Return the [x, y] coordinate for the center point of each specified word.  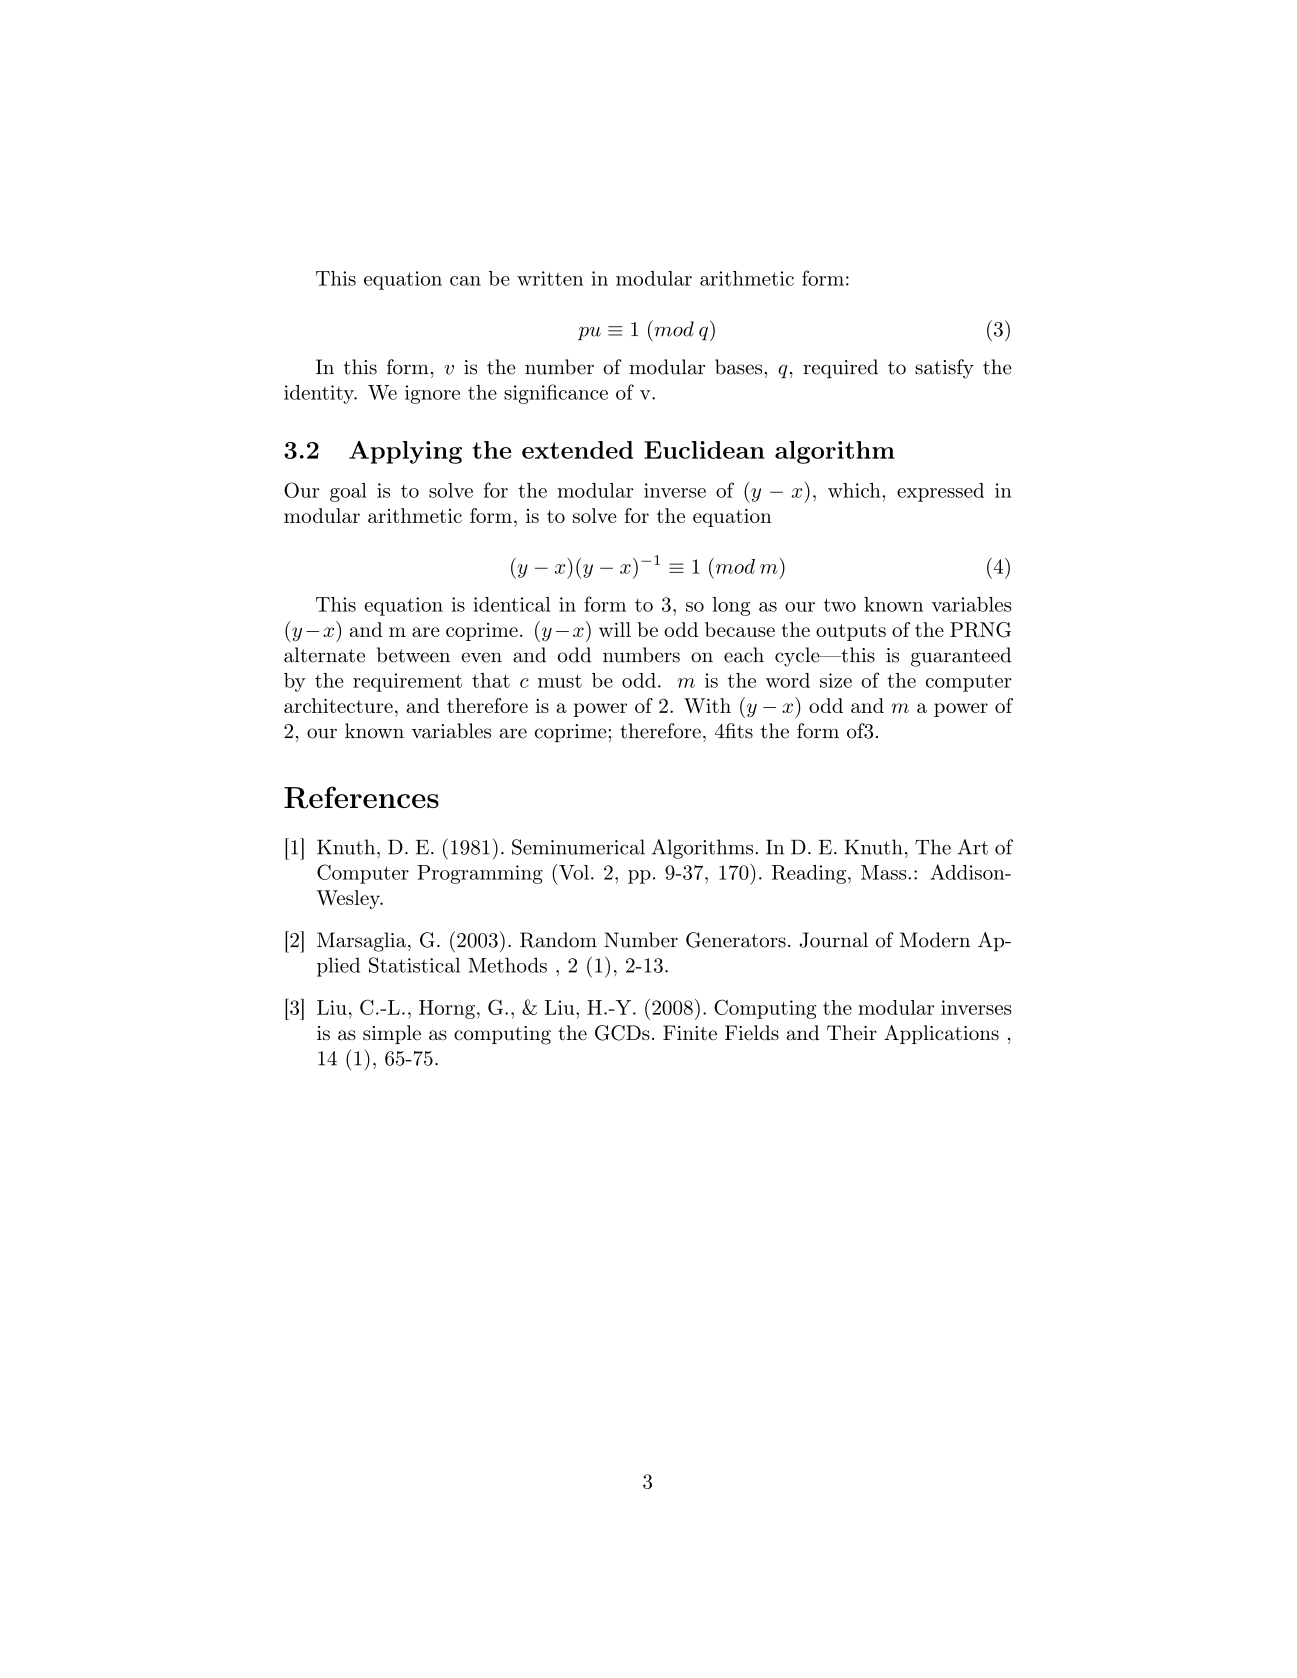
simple [392, 1034]
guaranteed [961, 657]
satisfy [944, 369]
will [615, 629]
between [413, 655]
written [550, 278]
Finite [690, 1032]
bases [738, 367]
